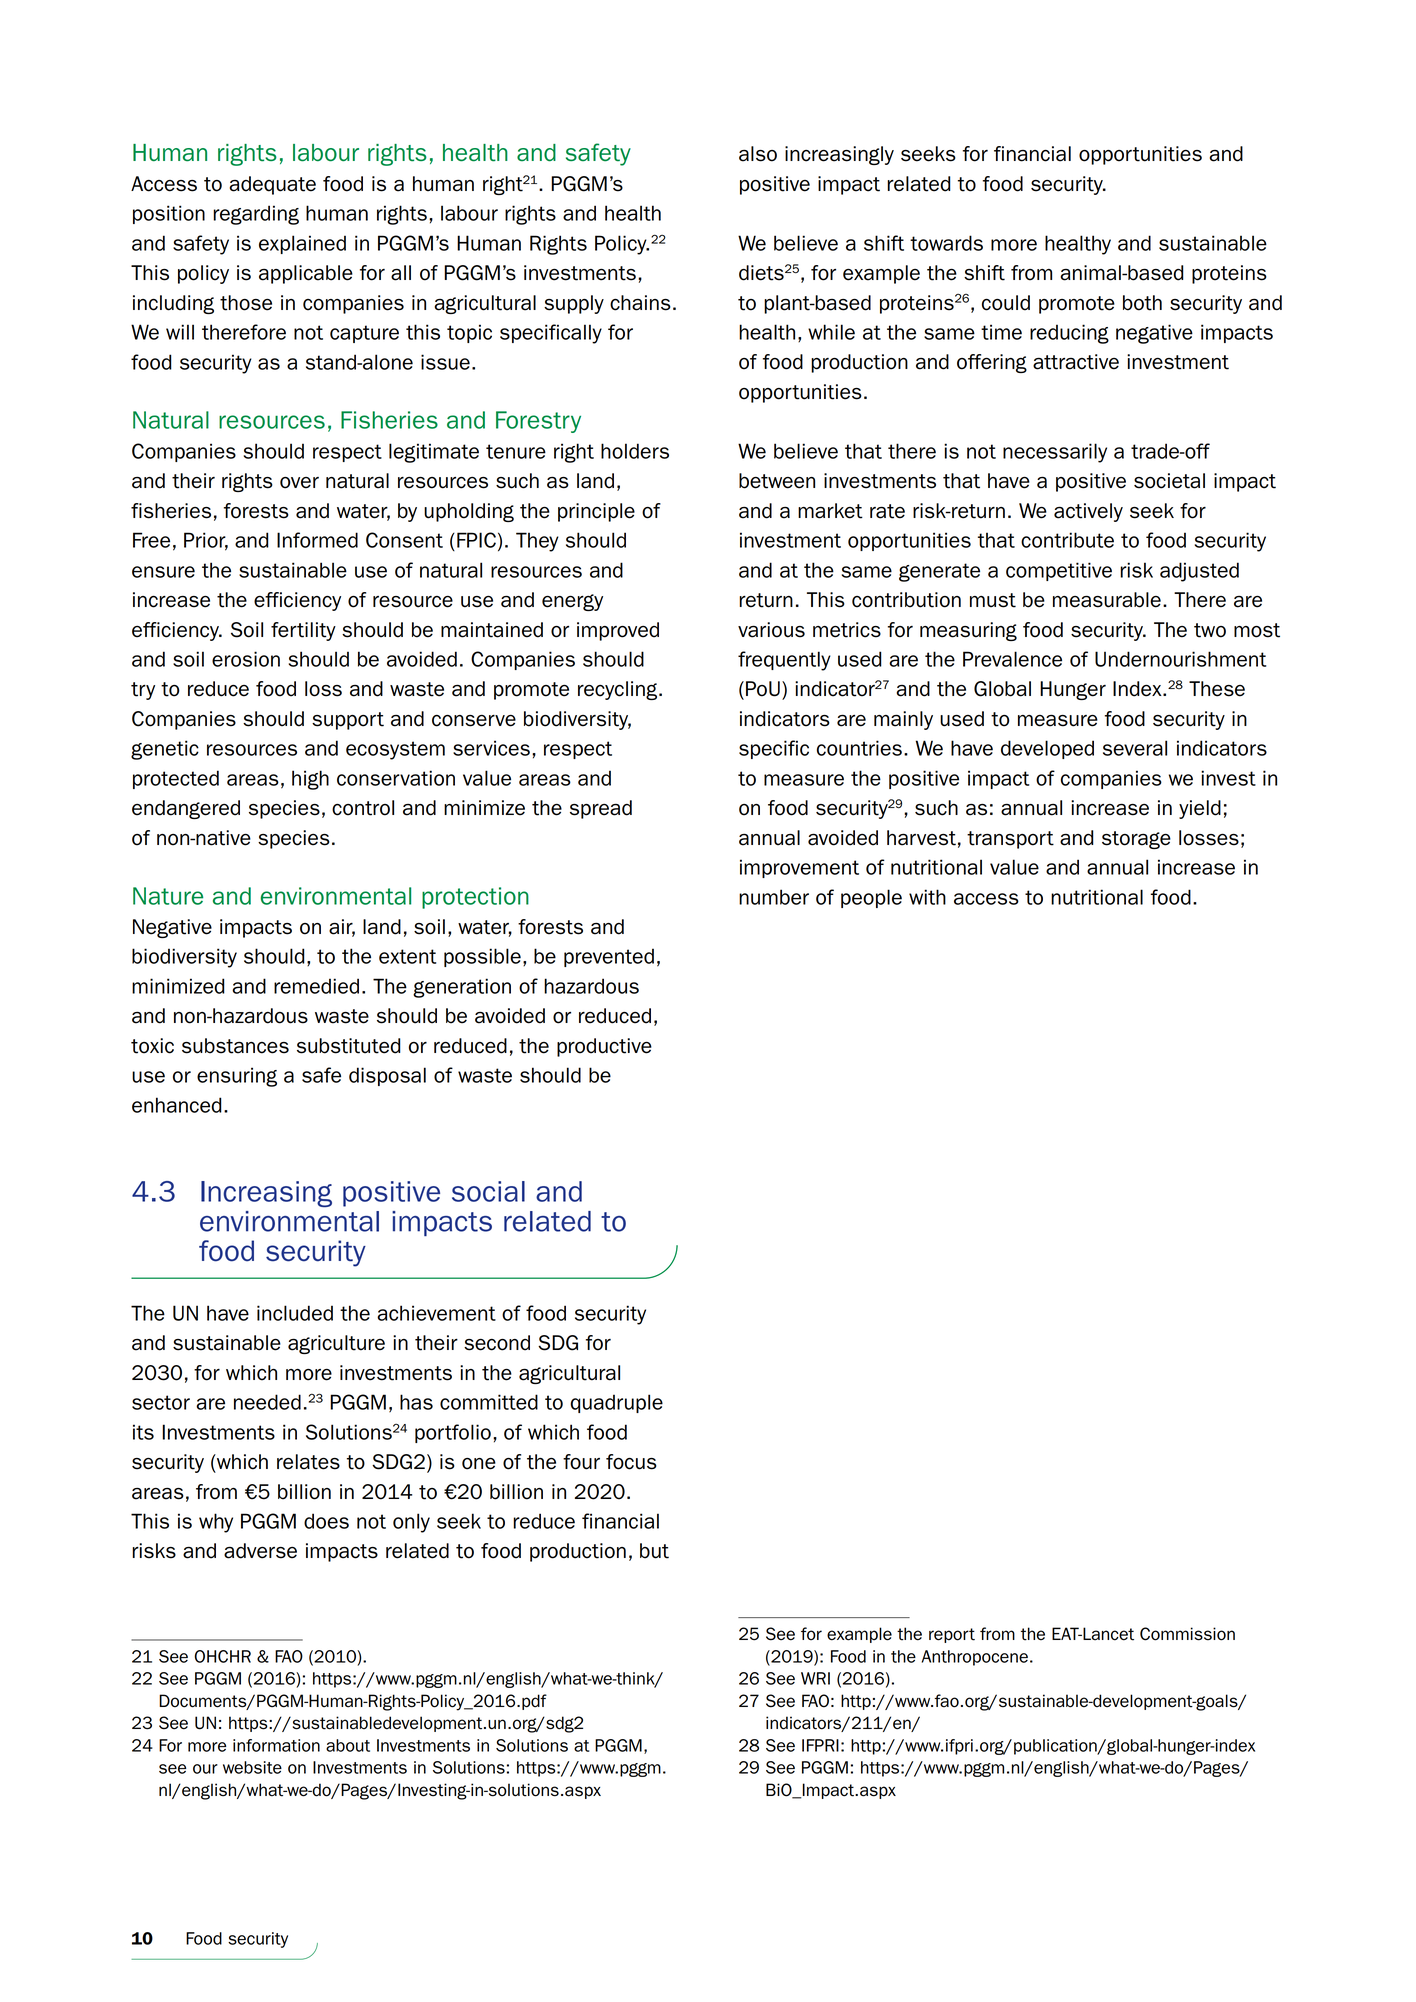 The height and width of the image is (2002, 1416). Describe the element at coordinates (316, 986) in the image. I see `remedied` at that location.
